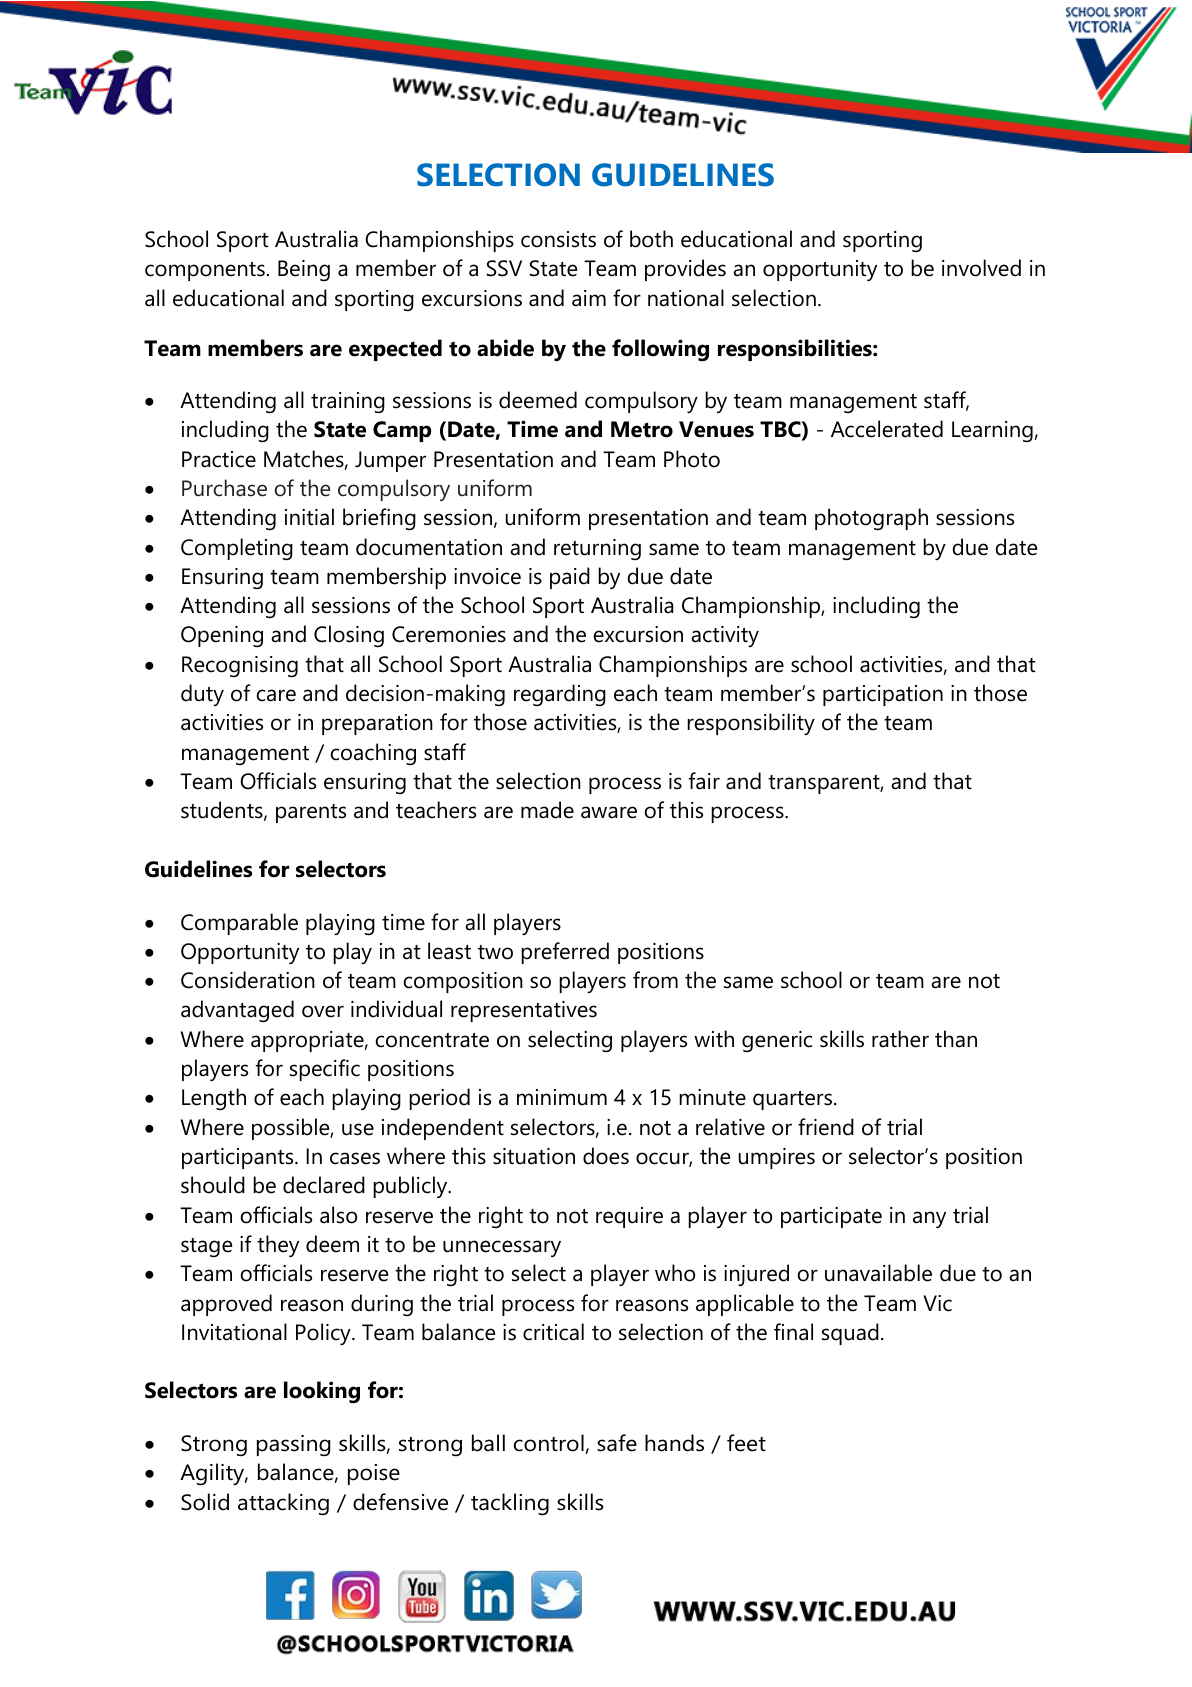 This image has width=1192, height=1687. What do you see at coordinates (311, 813) in the image?
I see `parents` at bounding box center [311, 813].
